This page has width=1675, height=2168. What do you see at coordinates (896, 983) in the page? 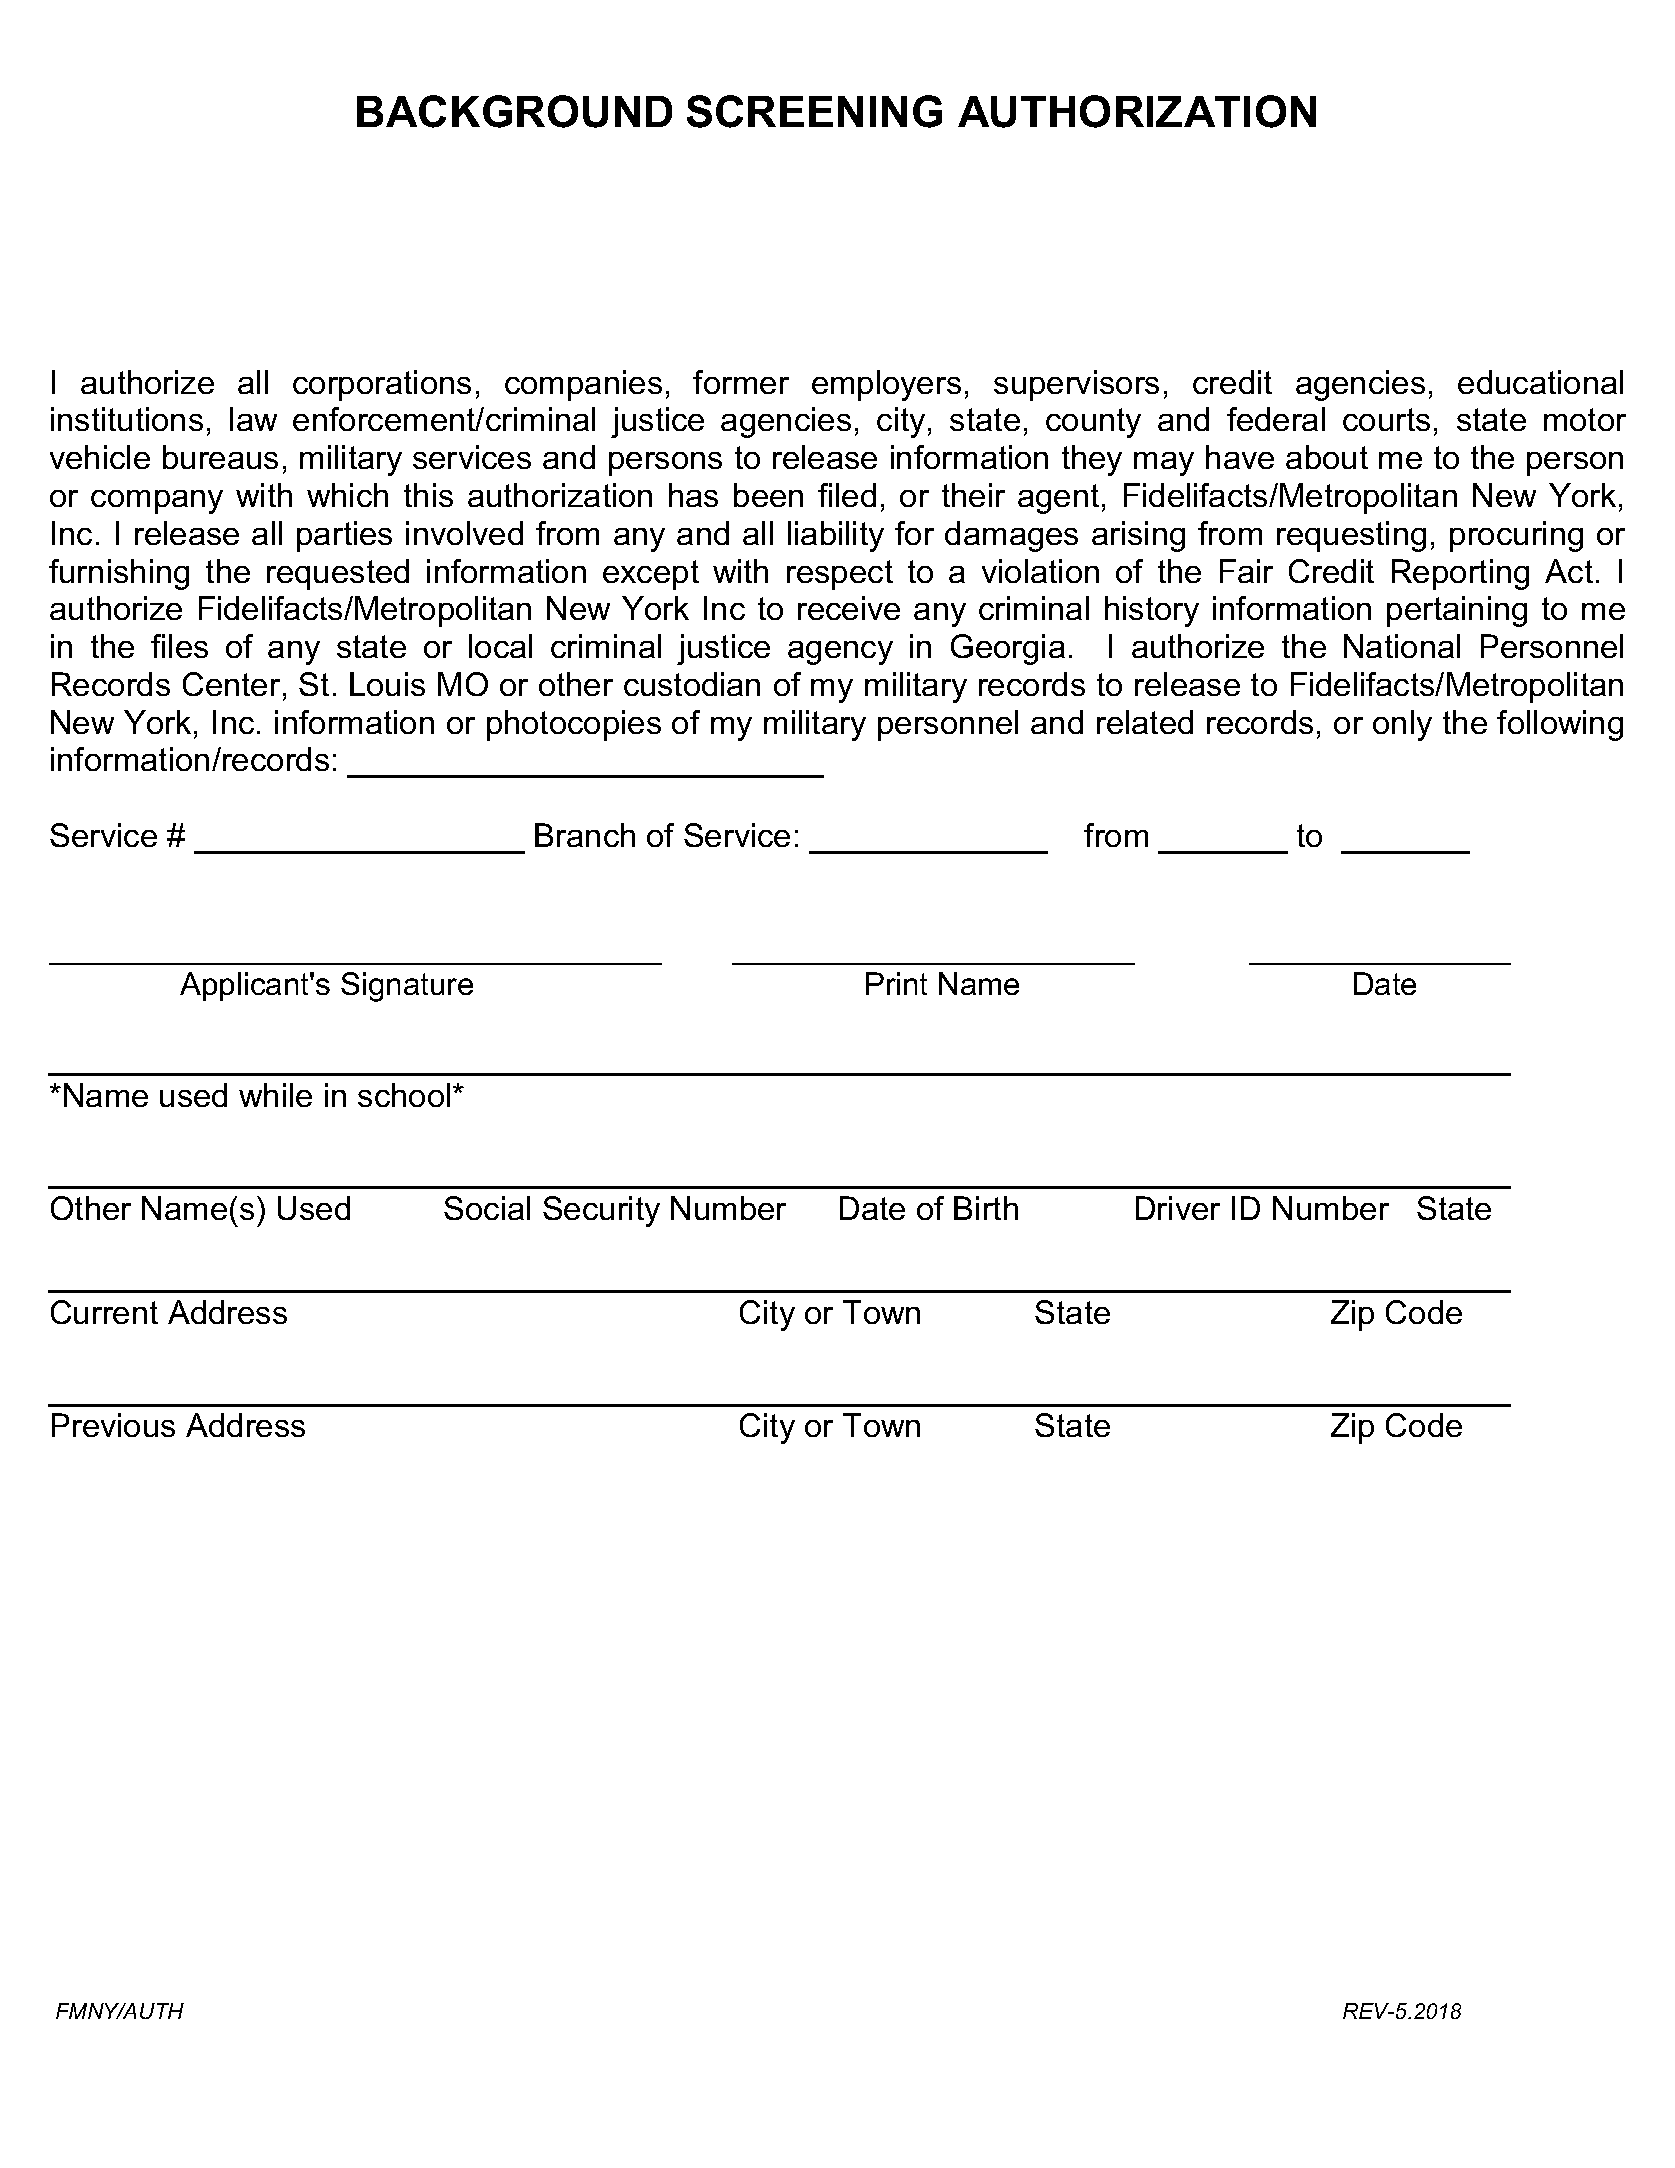
I see `Print` at bounding box center [896, 983].
